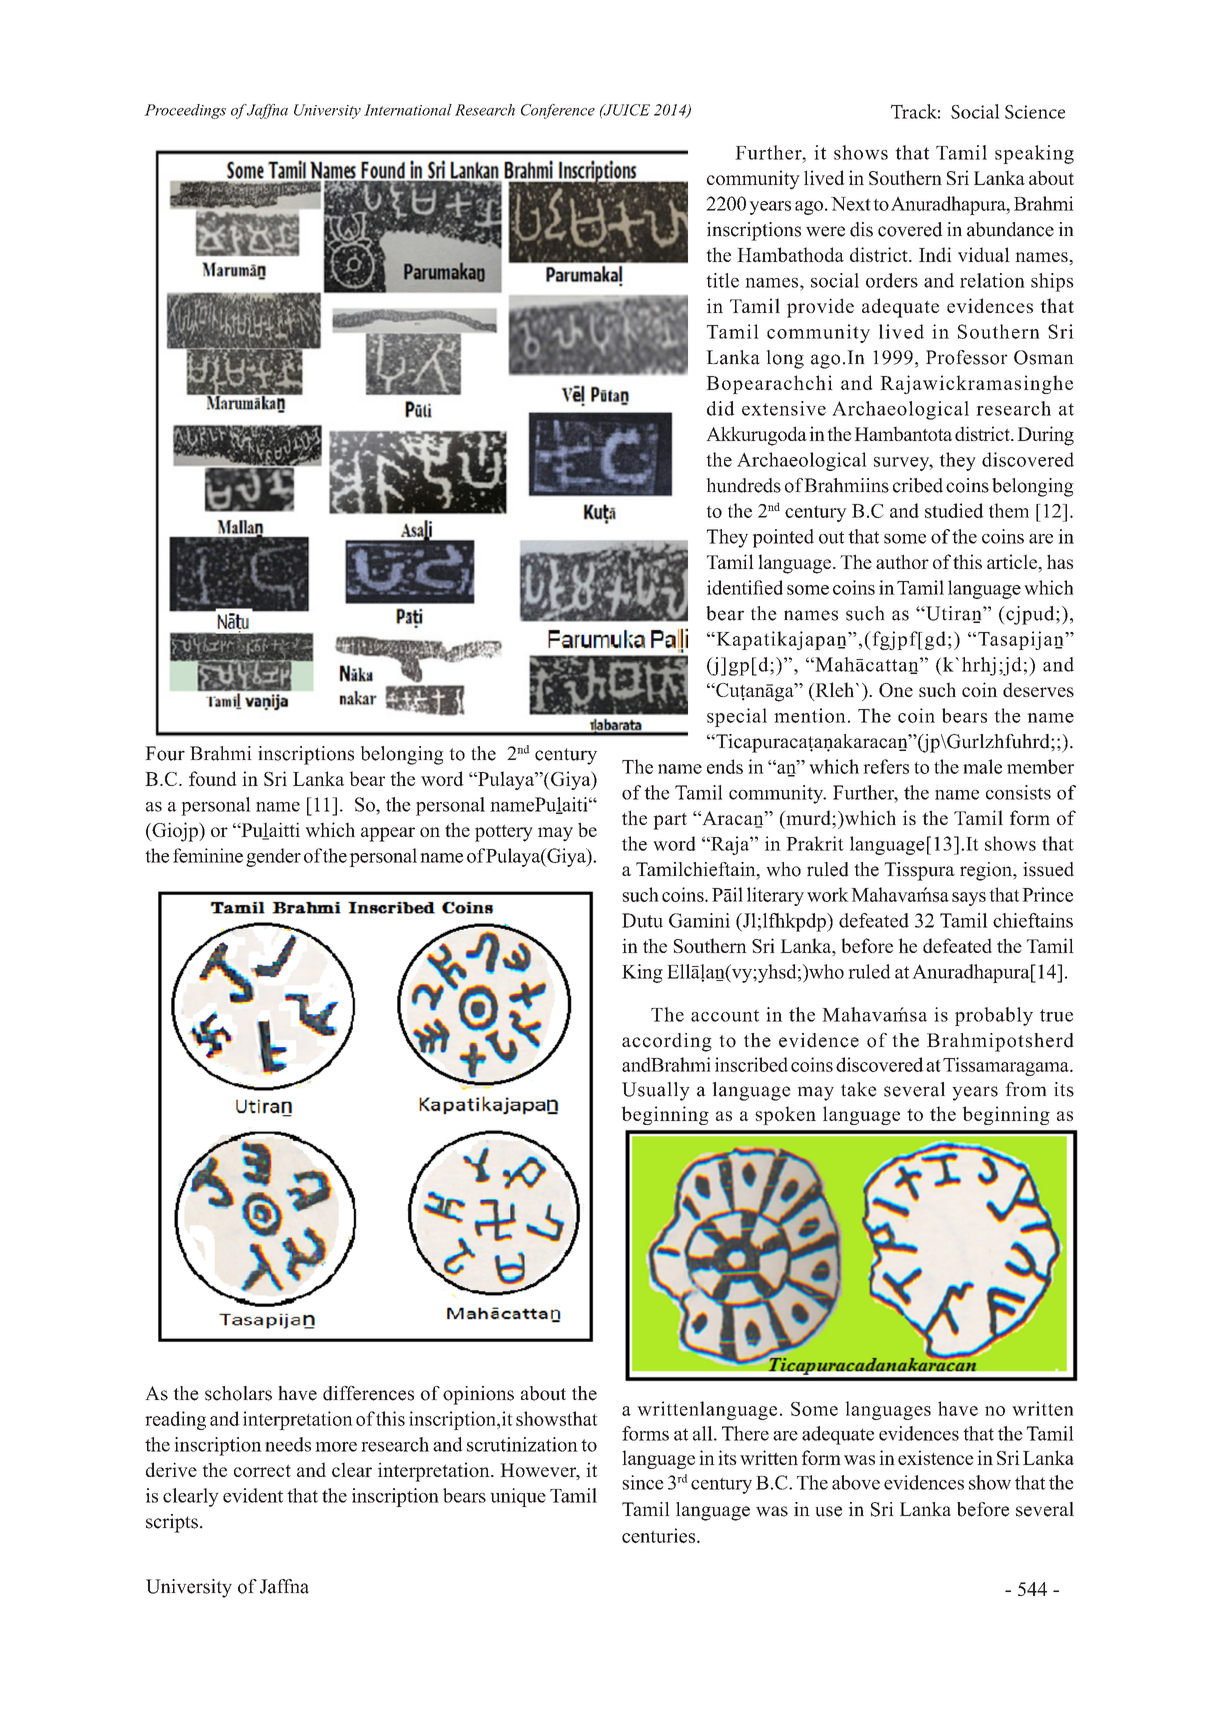 Image resolution: width=1219 pixels, height=1724 pixels. I want to click on since, so click(643, 1482).
